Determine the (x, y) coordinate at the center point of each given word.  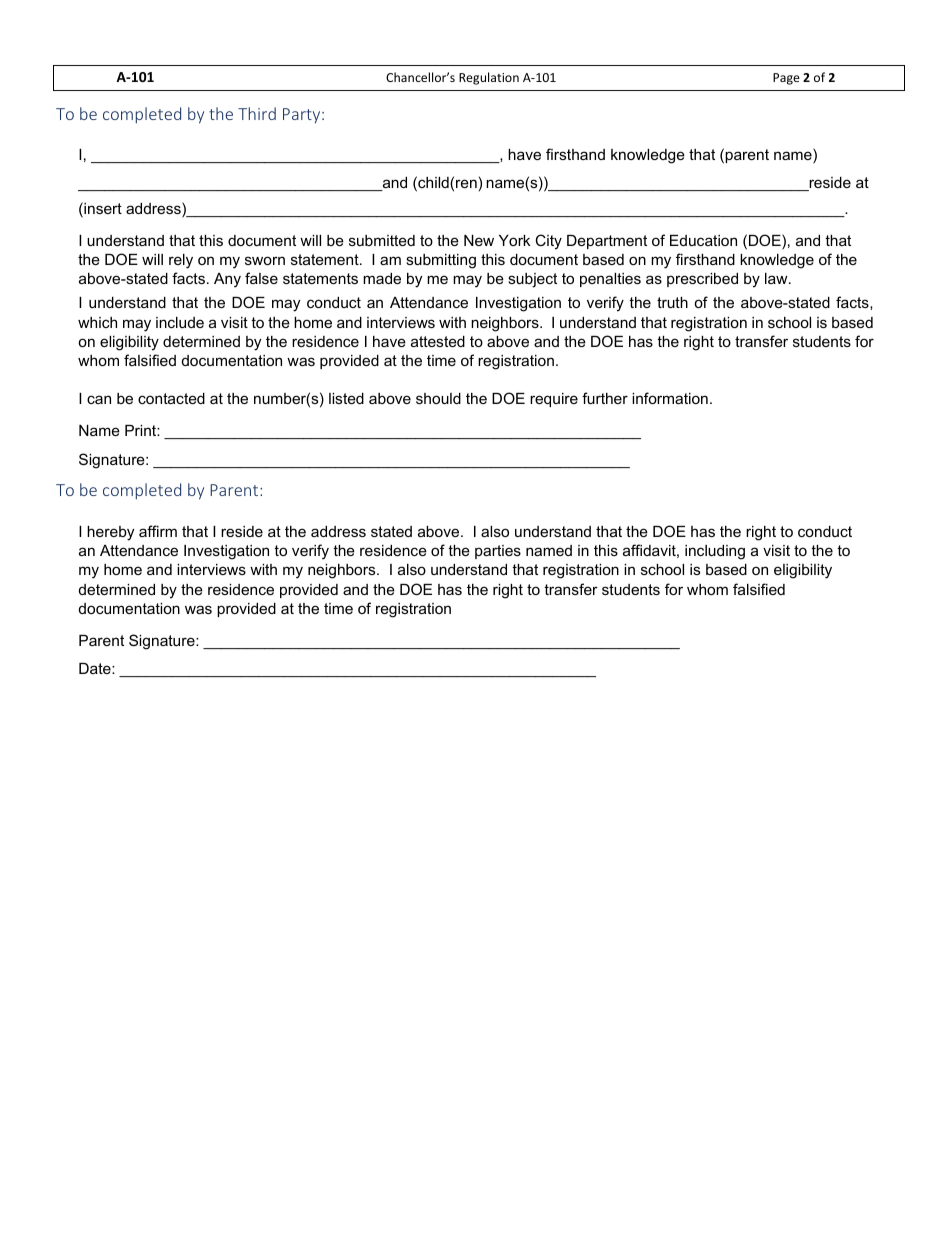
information (670, 398)
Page (786, 79)
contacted (171, 398)
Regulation (489, 78)
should (438, 398)
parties (498, 552)
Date (96, 668)
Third (257, 113)
